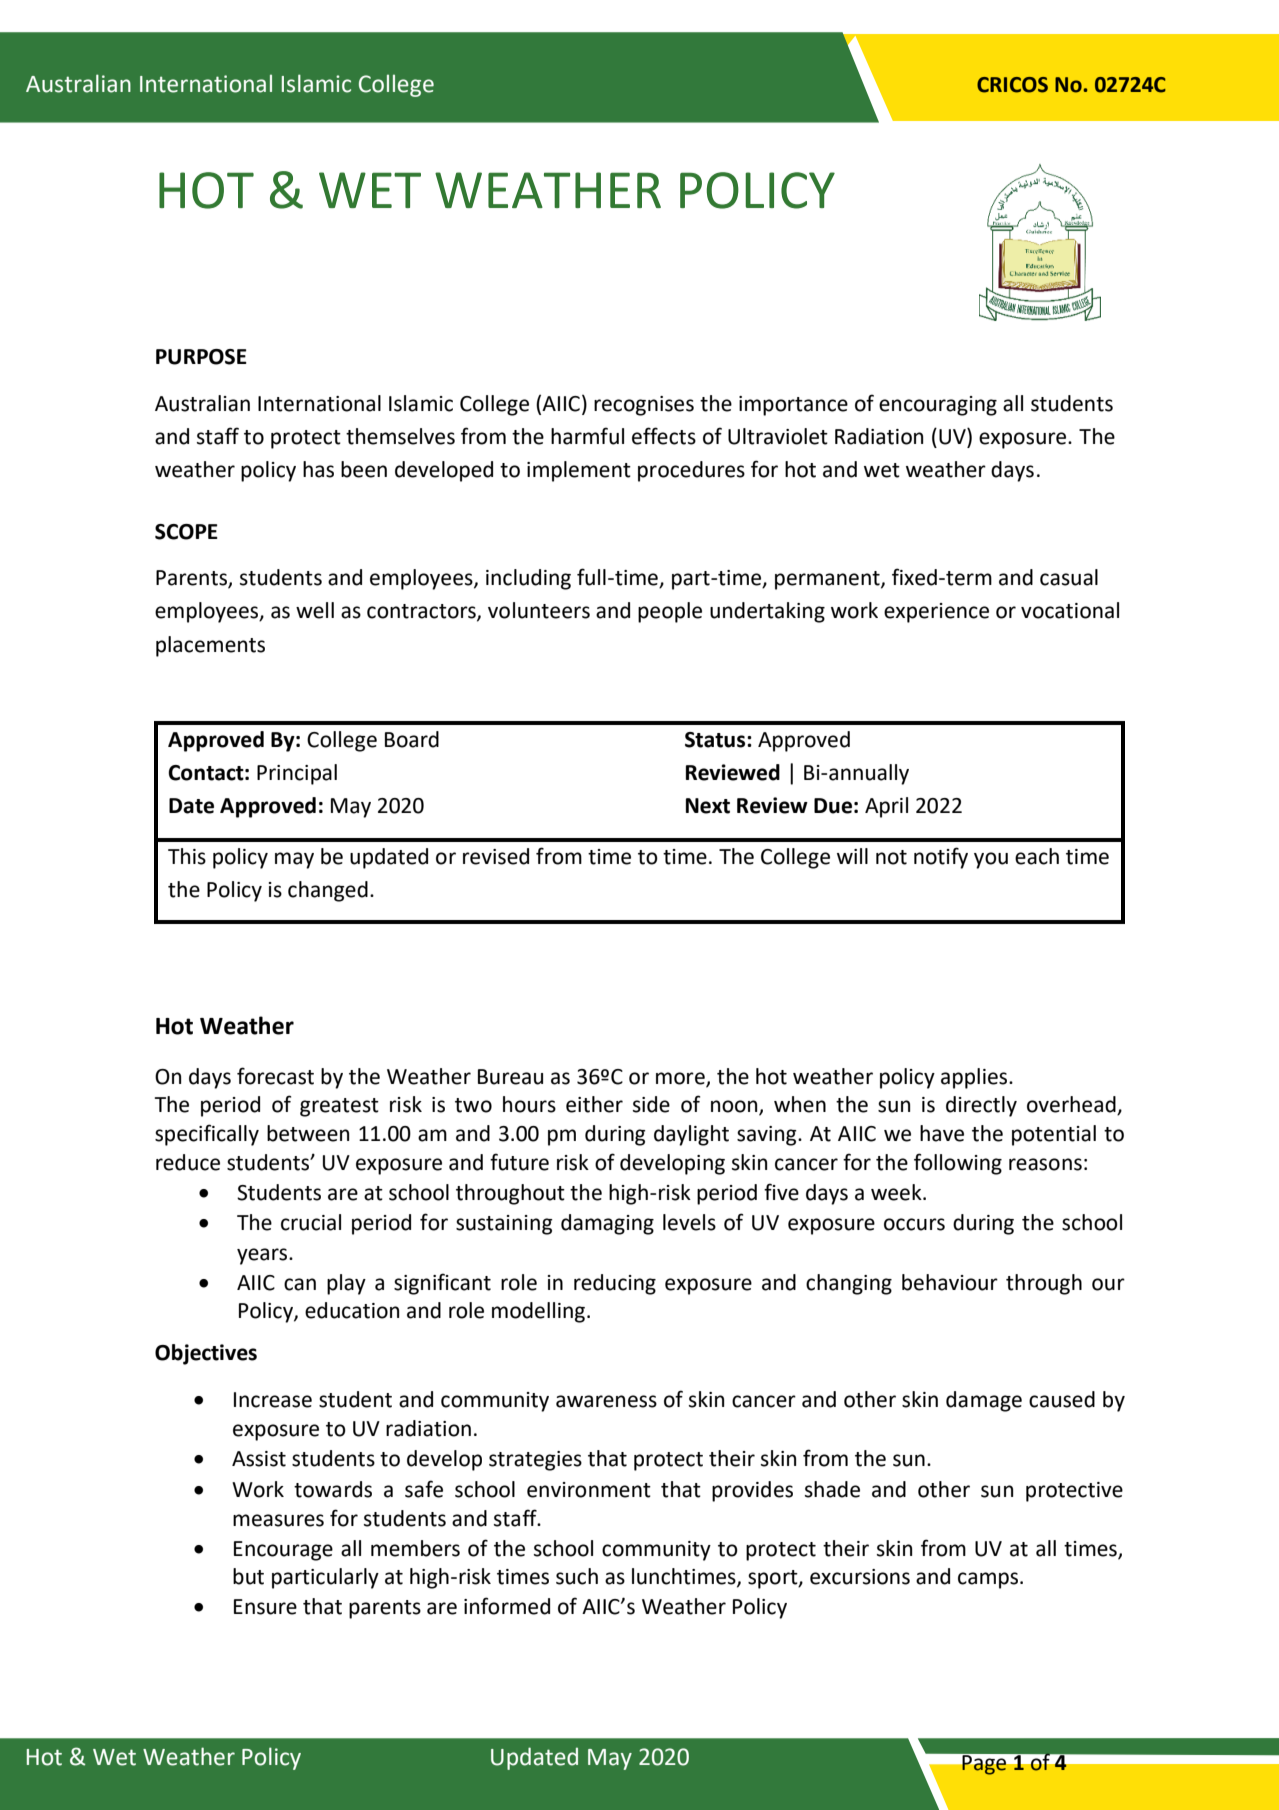  I want to click on behaviour, so click(950, 1282).
